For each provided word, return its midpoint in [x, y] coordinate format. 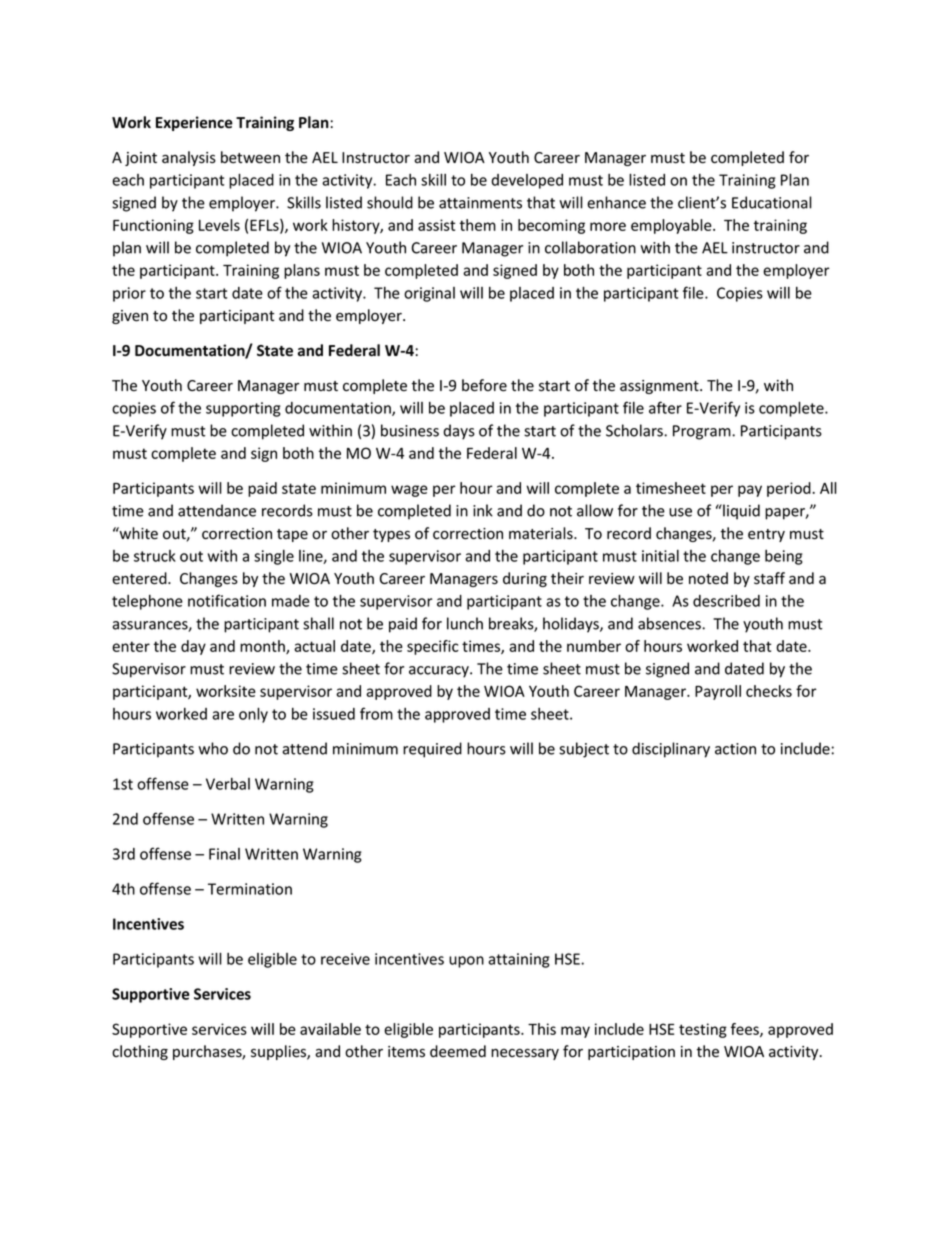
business [410, 430]
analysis [189, 158]
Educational [772, 202]
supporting [243, 409]
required [432, 750]
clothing [140, 1052]
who [213, 748]
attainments [480, 203]
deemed [458, 1051]
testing [703, 1030]
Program [703, 432]
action [735, 749]
